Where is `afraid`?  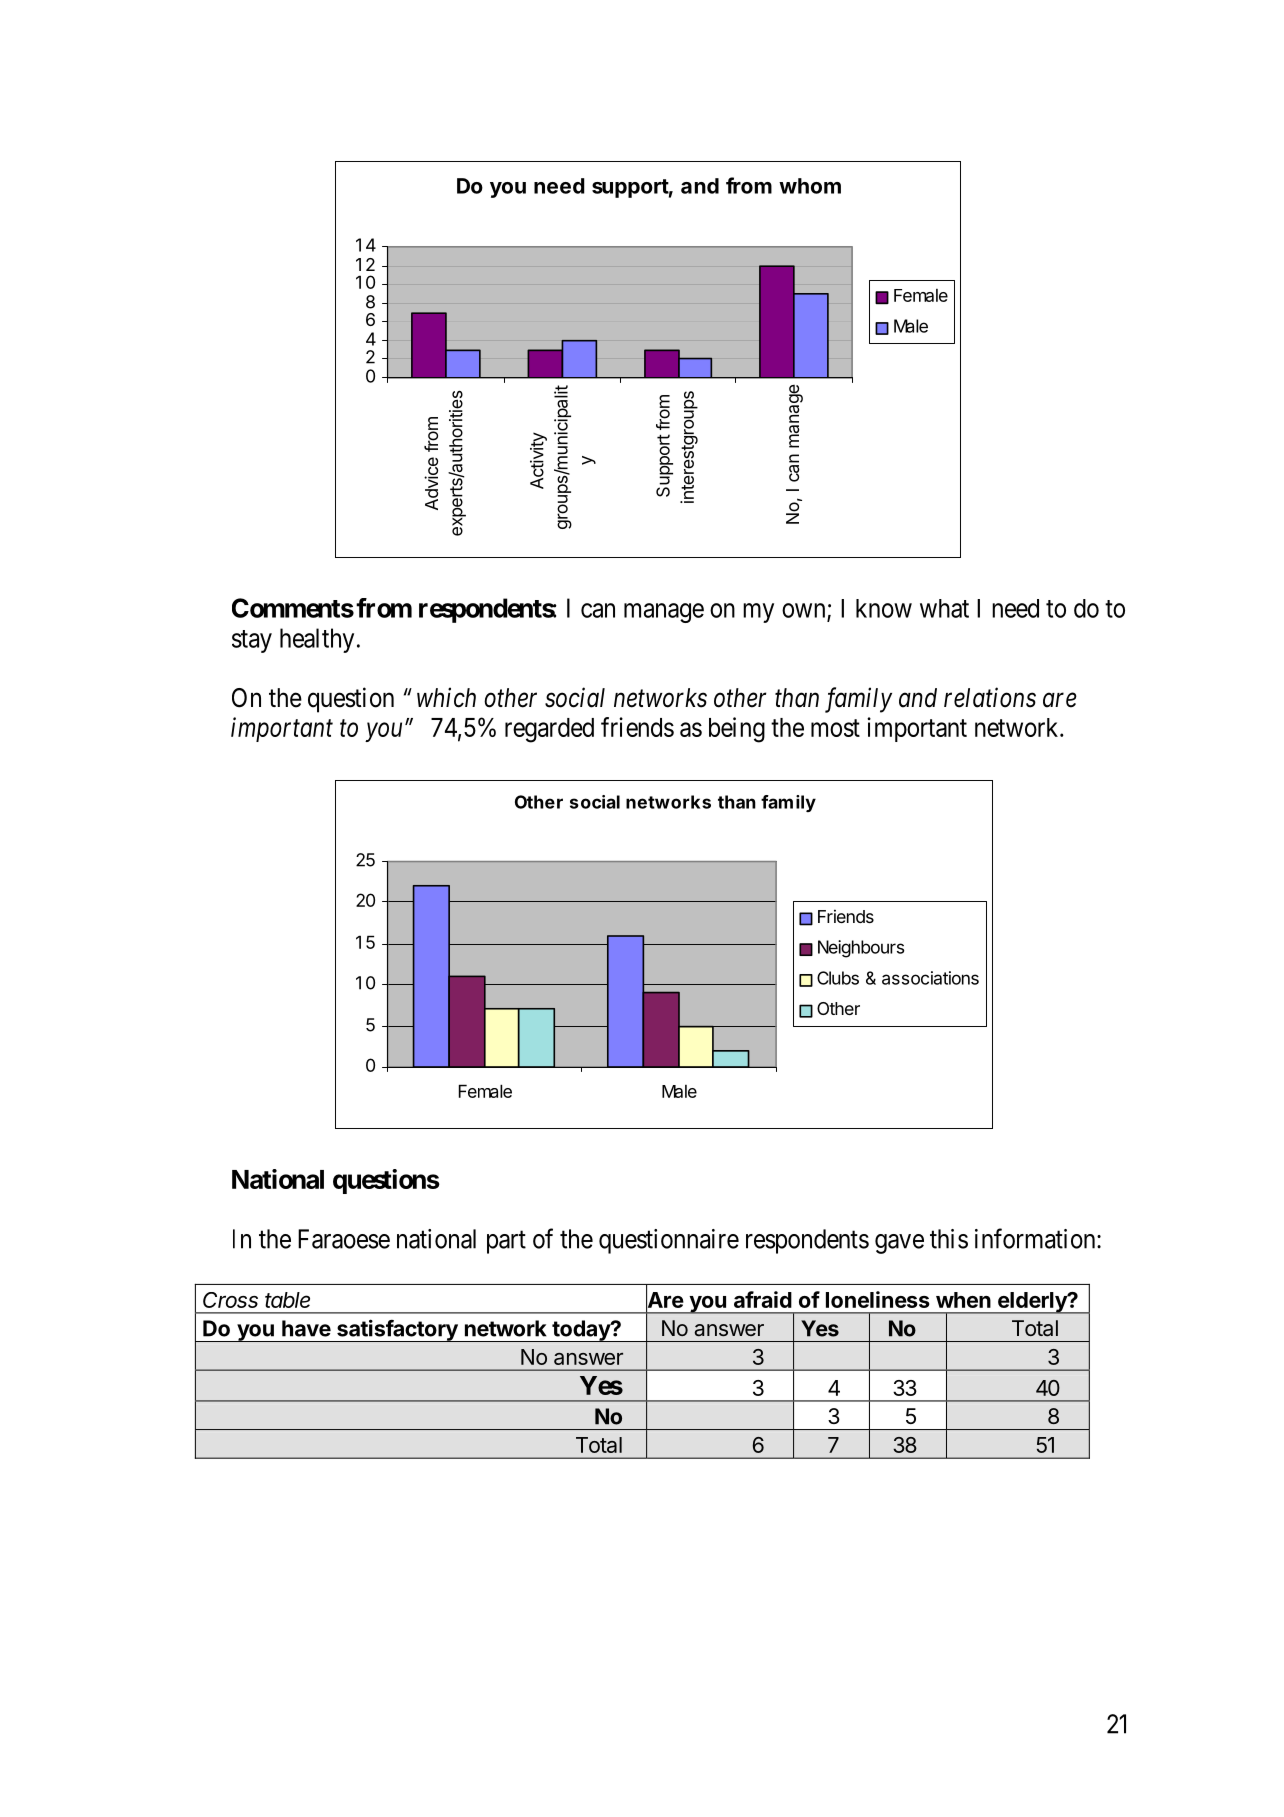
afraid is located at coordinates (763, 1299).
